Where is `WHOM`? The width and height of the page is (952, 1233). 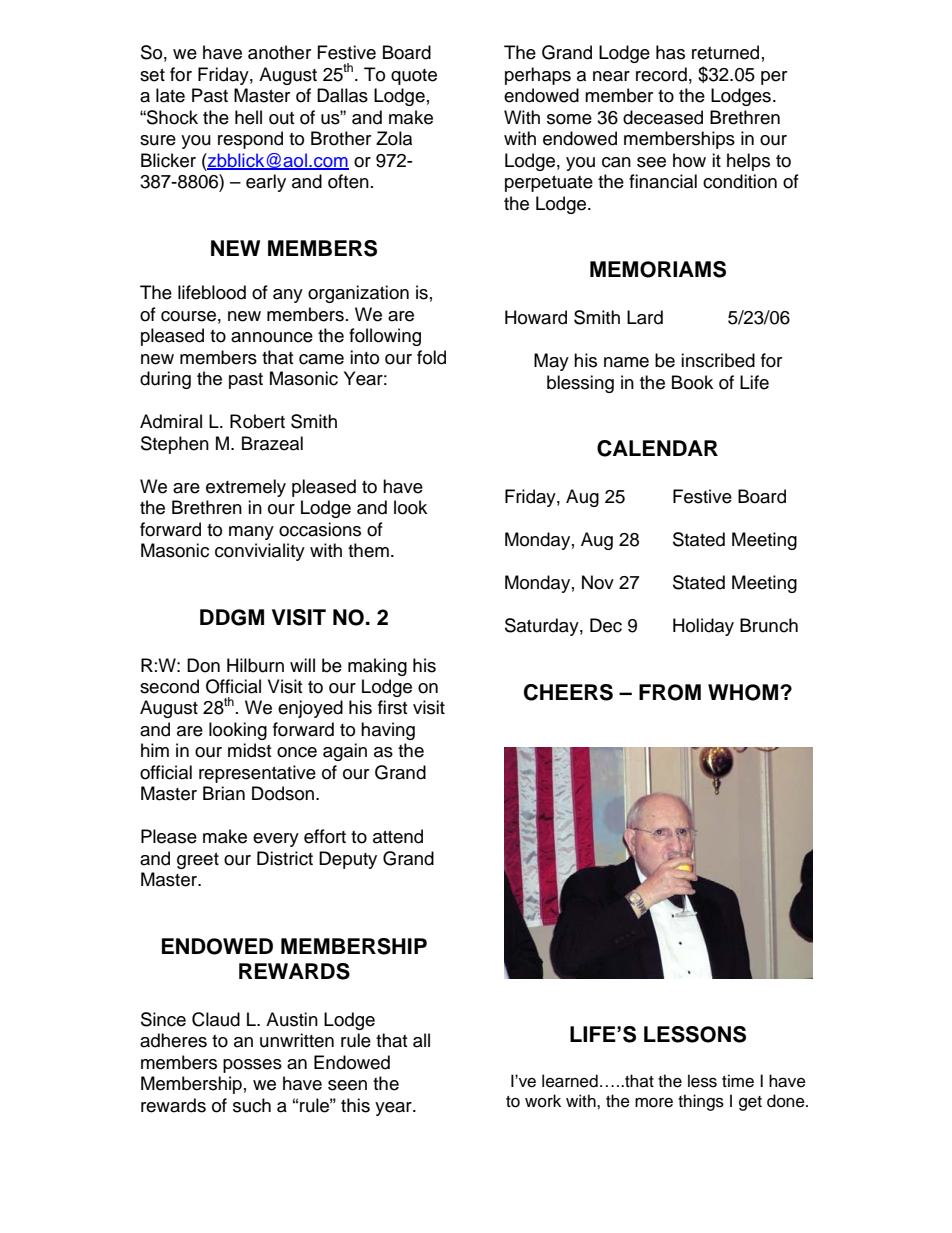 WHOM is located at coordinates (744, 692).
